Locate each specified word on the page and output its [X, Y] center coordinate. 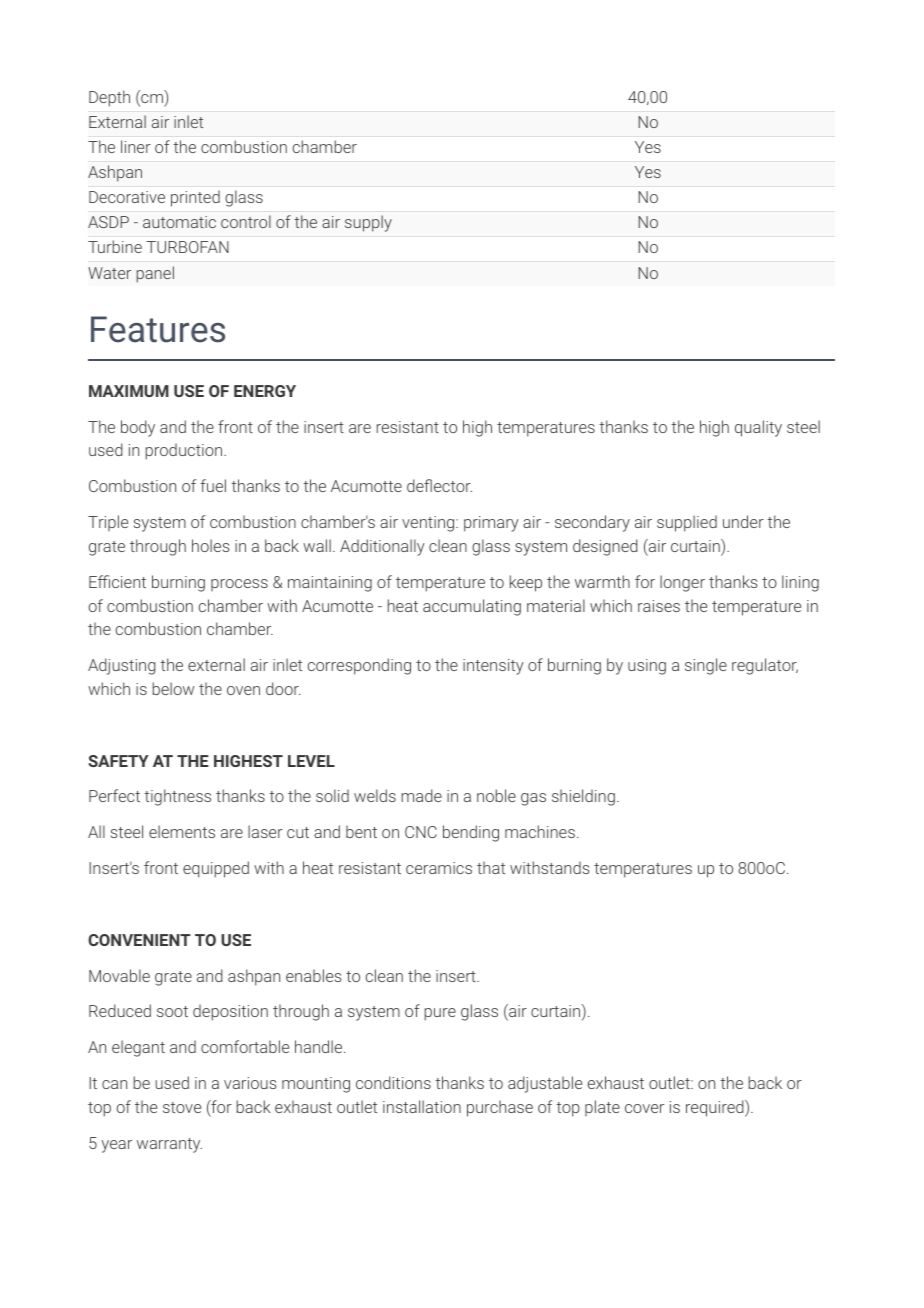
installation [422, 1106]
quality [758, 428]
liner [136, 146]
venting [429, 524]
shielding [583, 797]
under [743, 521]
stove [182, 1107]
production [185, 451]
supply [368, 223]
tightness [177, 797]
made [421, 795]
